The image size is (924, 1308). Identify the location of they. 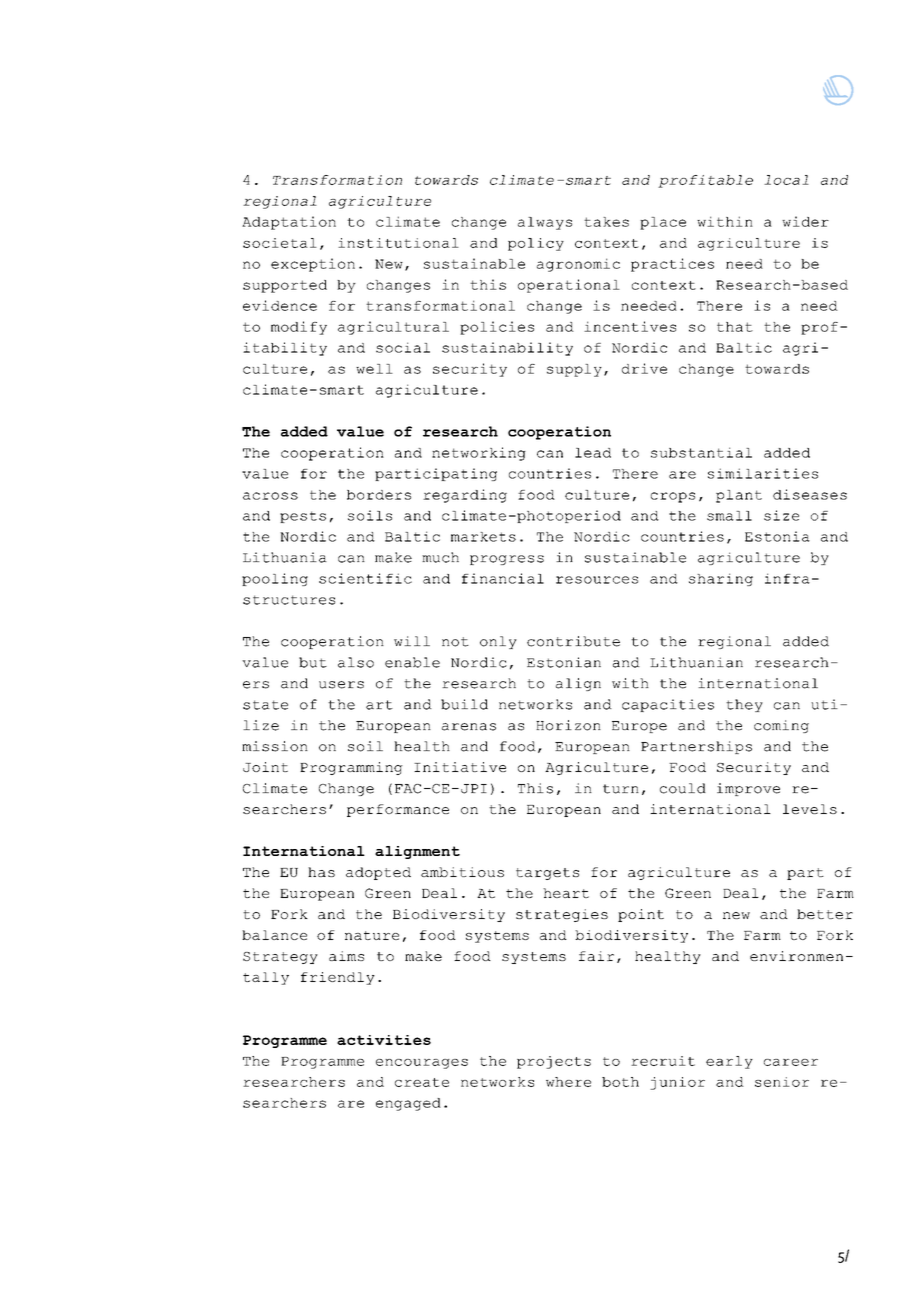
(744, 705).
